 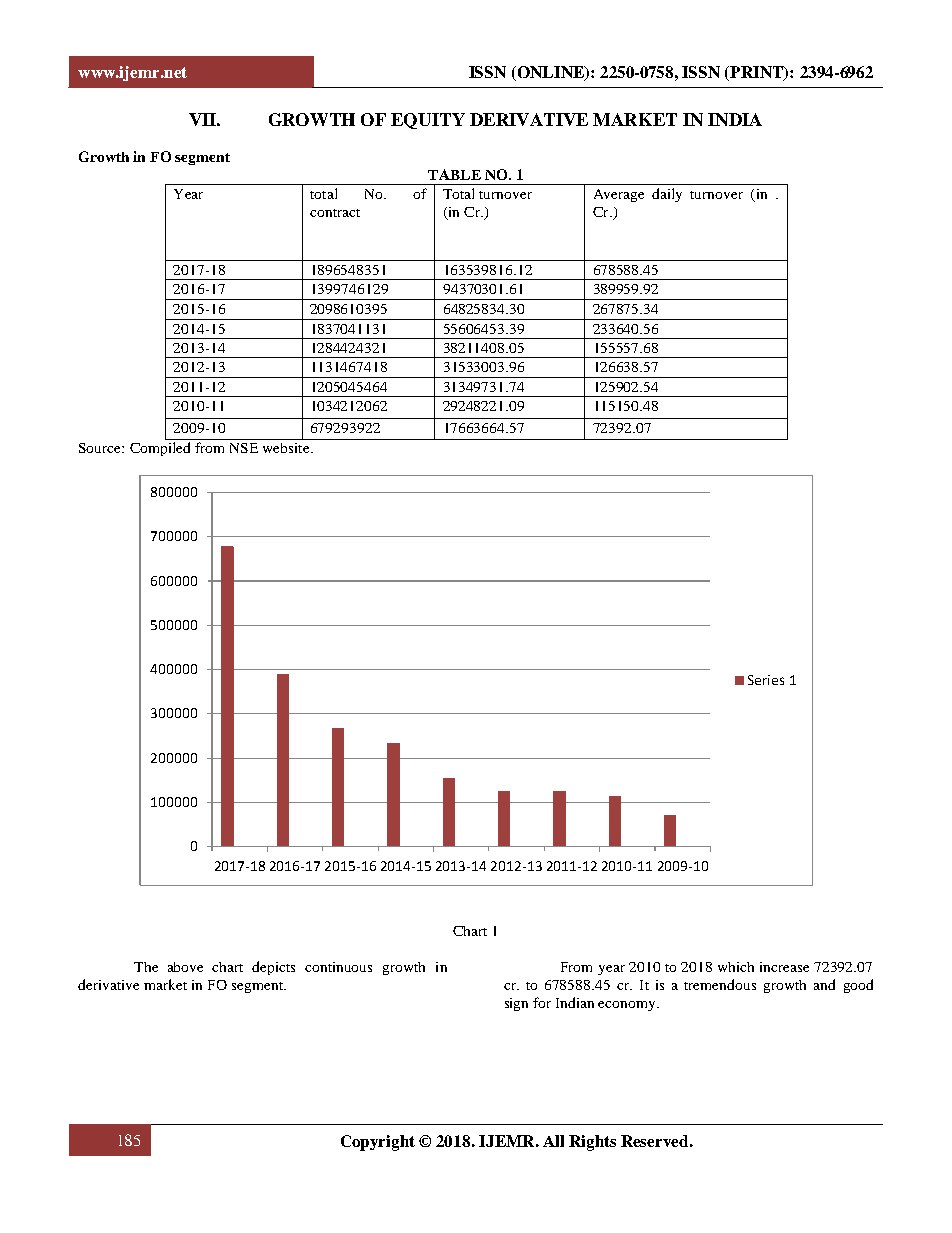 I want to click on increase, so click(x=784, y=967).
